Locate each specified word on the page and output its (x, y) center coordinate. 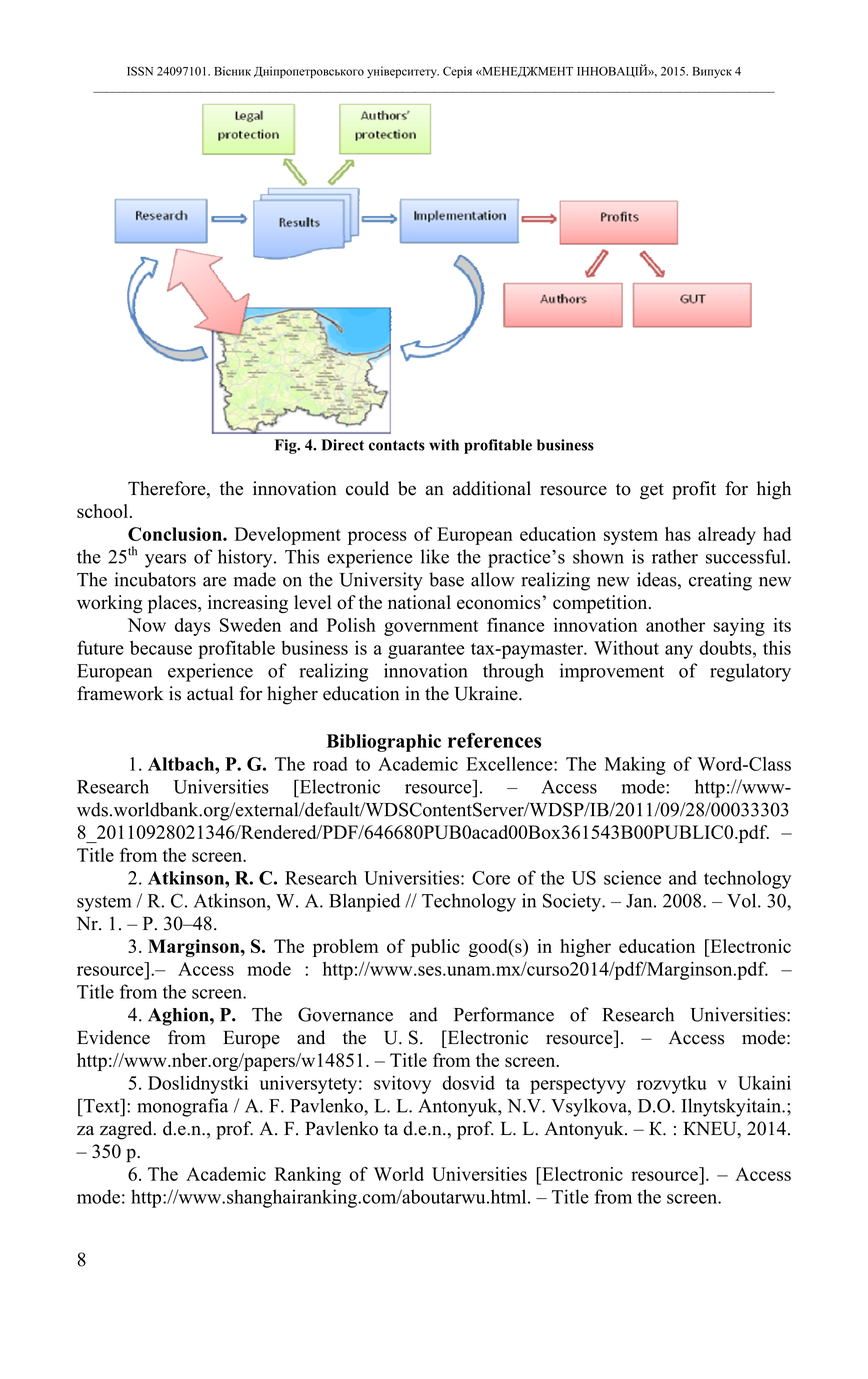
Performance (504, 1014)
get (652, 491)
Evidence (113, 1037)
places (173, 604)
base (446, 579)
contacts (397, 445)
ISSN (140, 71)
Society (573, 902)
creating (720, 581)
